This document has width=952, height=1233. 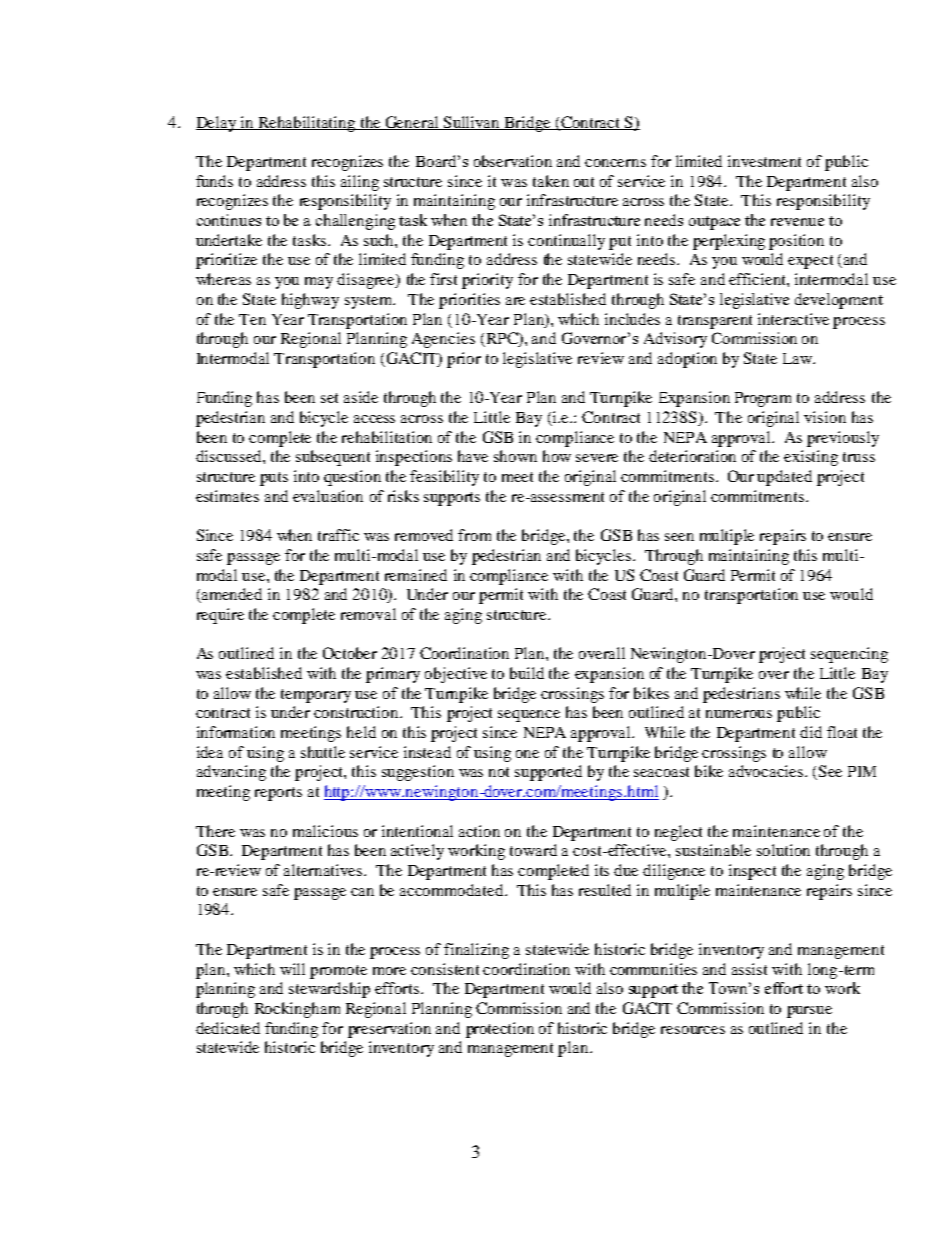 What do you see at coordinates (679, 537) in the document?
I see `seen` at bounding box center [679, 537].
